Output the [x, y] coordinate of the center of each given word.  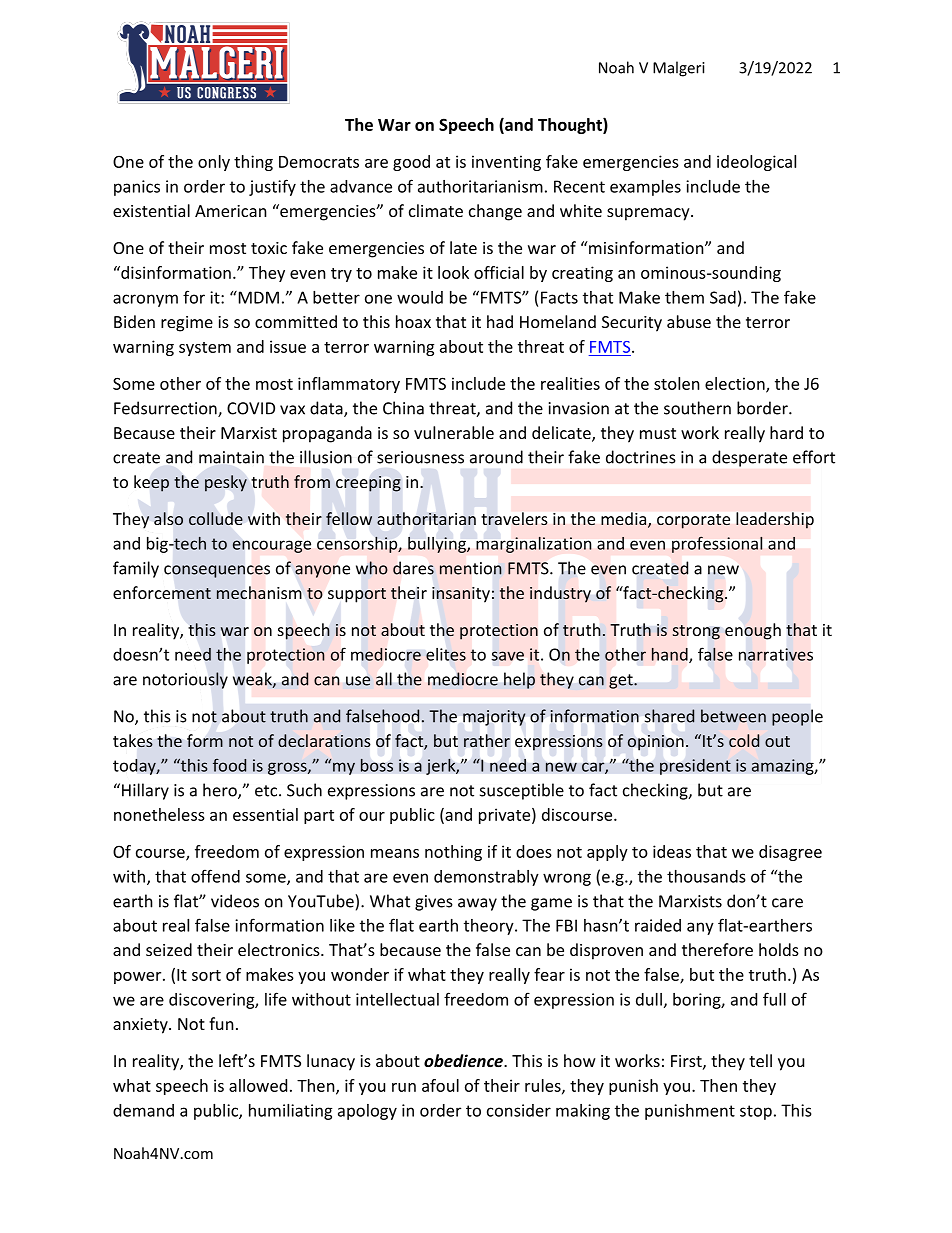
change [495, 212]
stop [756, 1112]
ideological [756, 163]
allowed [258, 1085]
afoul [440, 1085]
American [231, 211]
